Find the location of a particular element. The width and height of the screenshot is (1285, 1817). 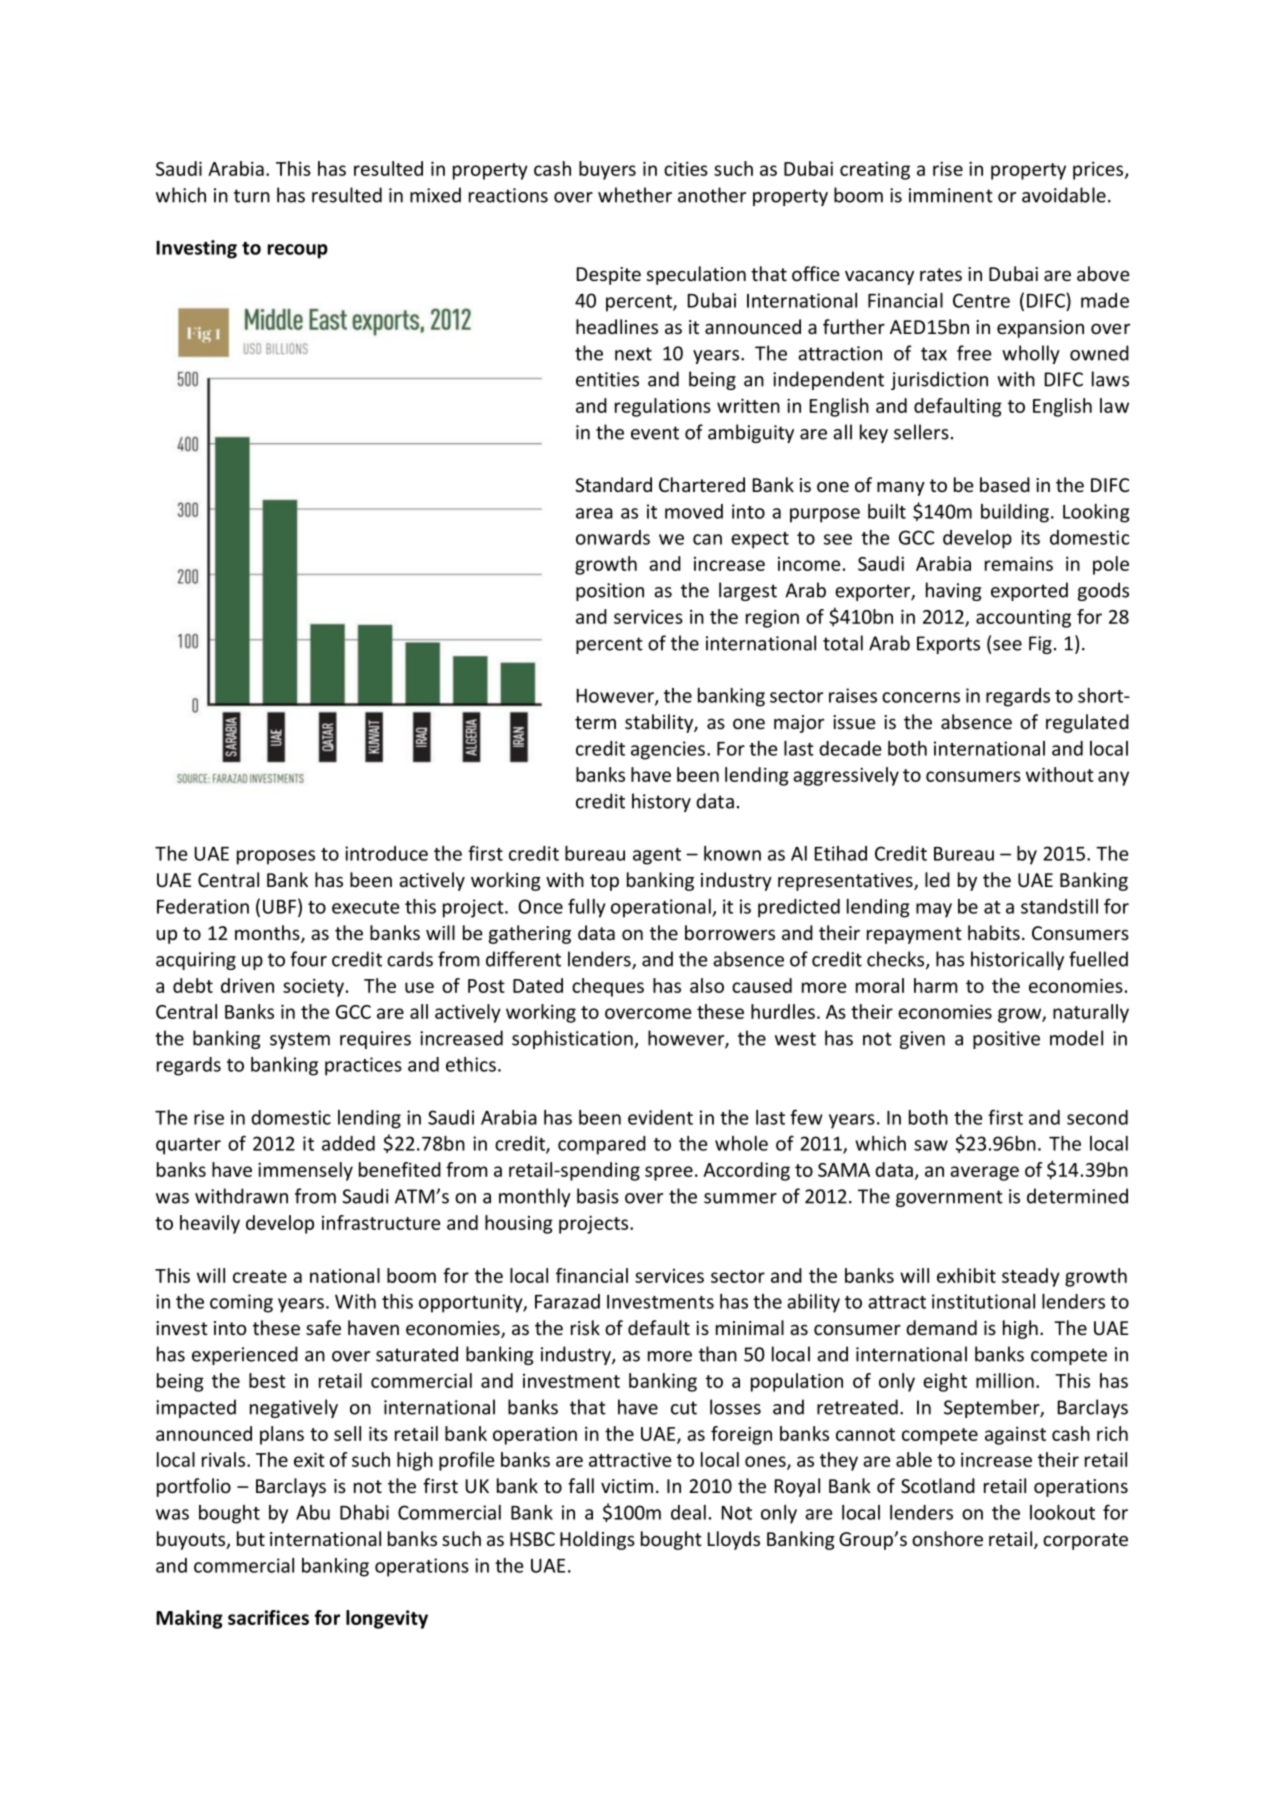

remains is located at coordinates (1019, 563).
